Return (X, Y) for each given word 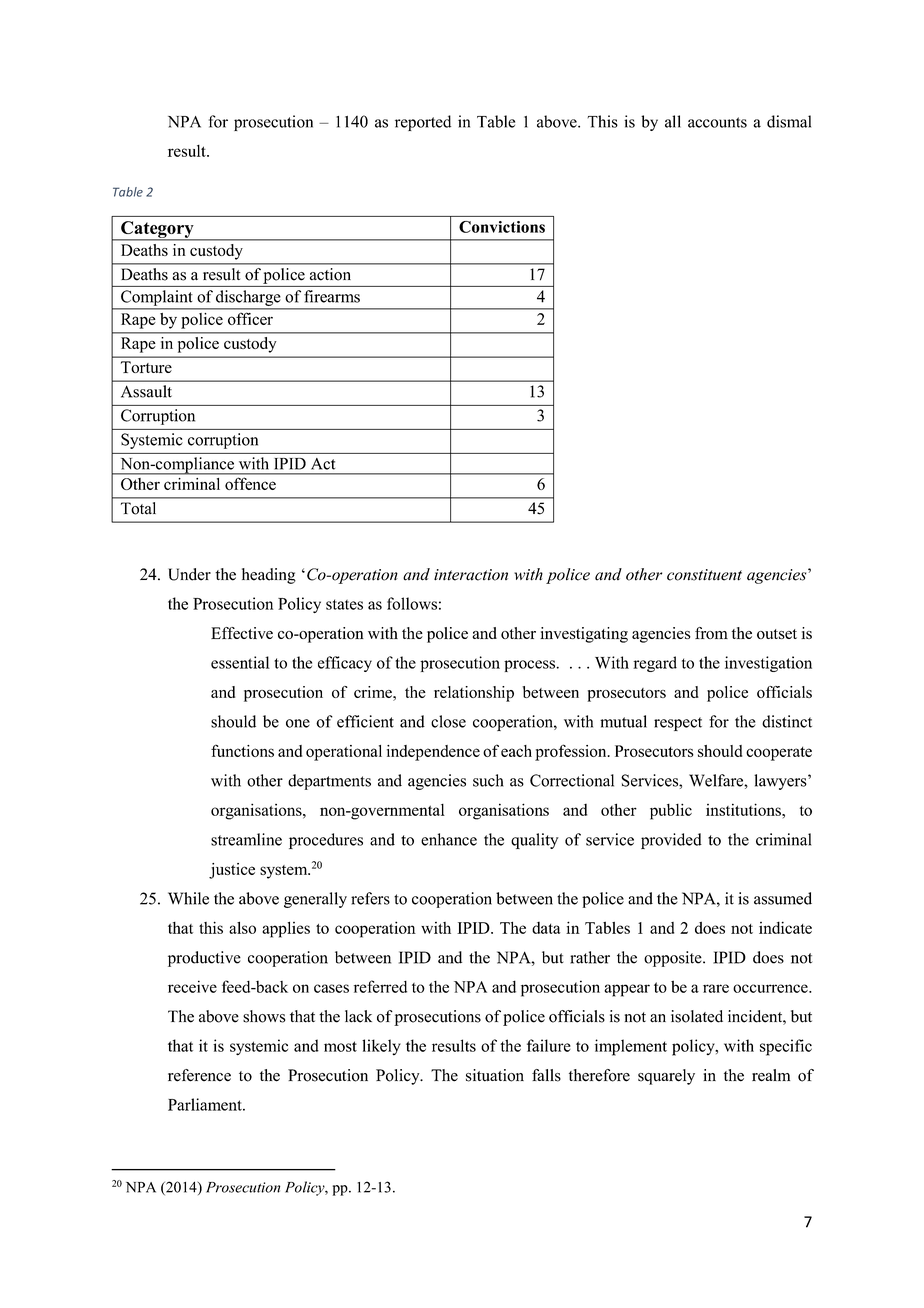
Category (157, 230)
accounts (717, 122)
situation (495, 1075)
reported (423, 123)
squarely (666, 1077)
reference (199, 1075)
